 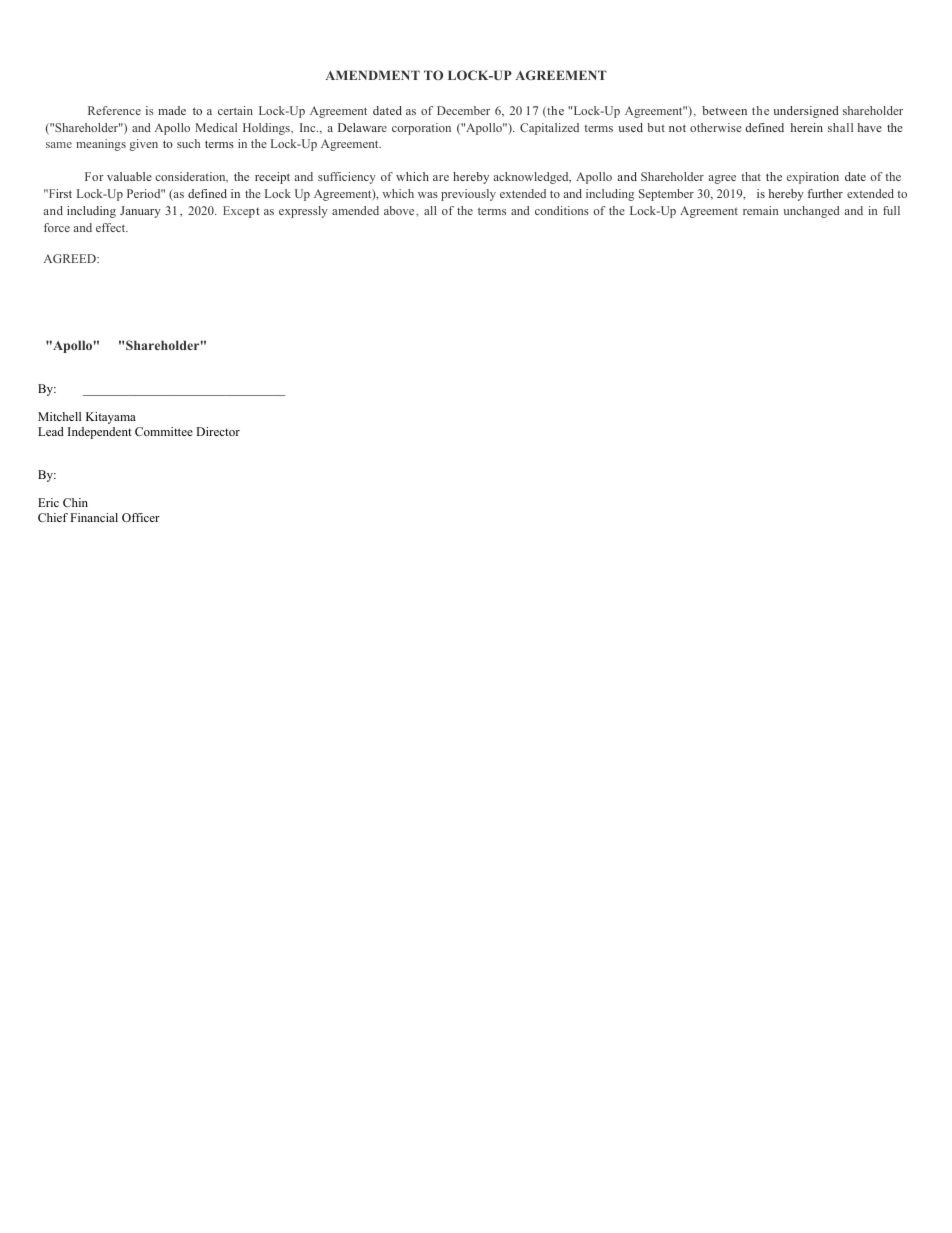 I want to click on above, so click(x=400, y=210).
